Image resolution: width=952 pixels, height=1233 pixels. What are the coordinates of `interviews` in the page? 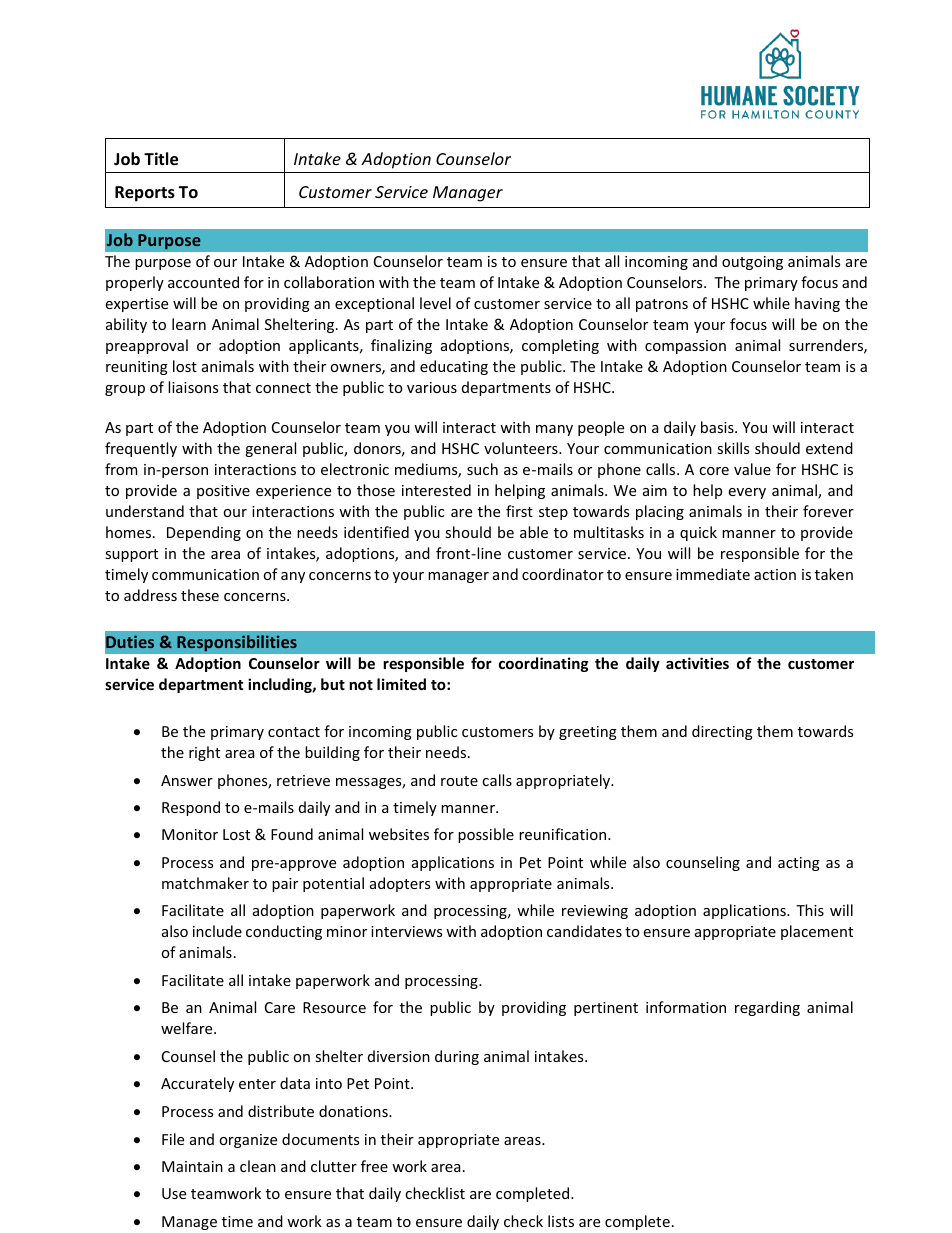 It's located at (406, 931).
